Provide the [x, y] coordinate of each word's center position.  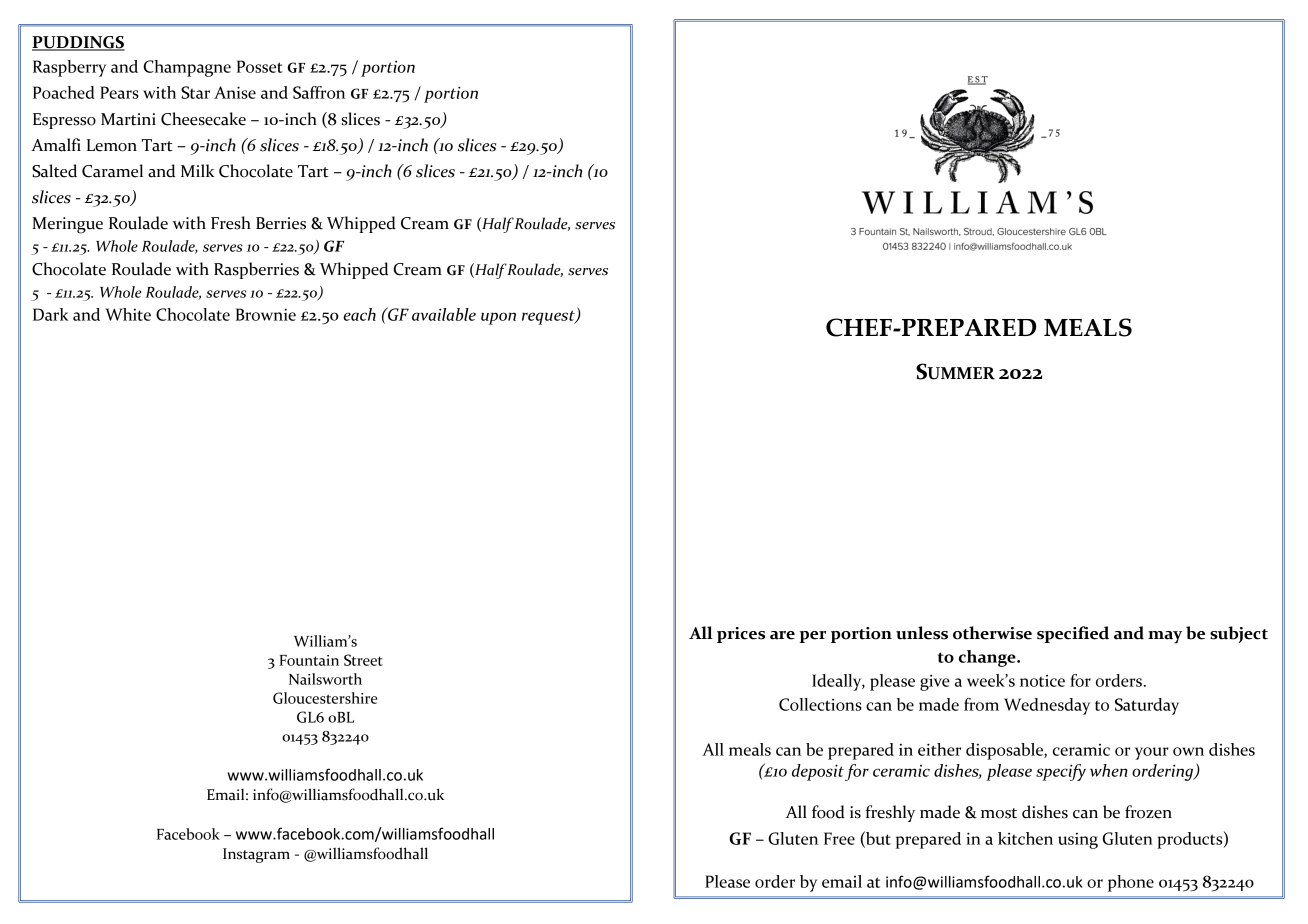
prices [741, 635]
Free [839, 838]
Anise [235, 92]
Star [195, 92]
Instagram [256, 855]
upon [498, 318]
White [128, 314]
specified [1073, 634]
